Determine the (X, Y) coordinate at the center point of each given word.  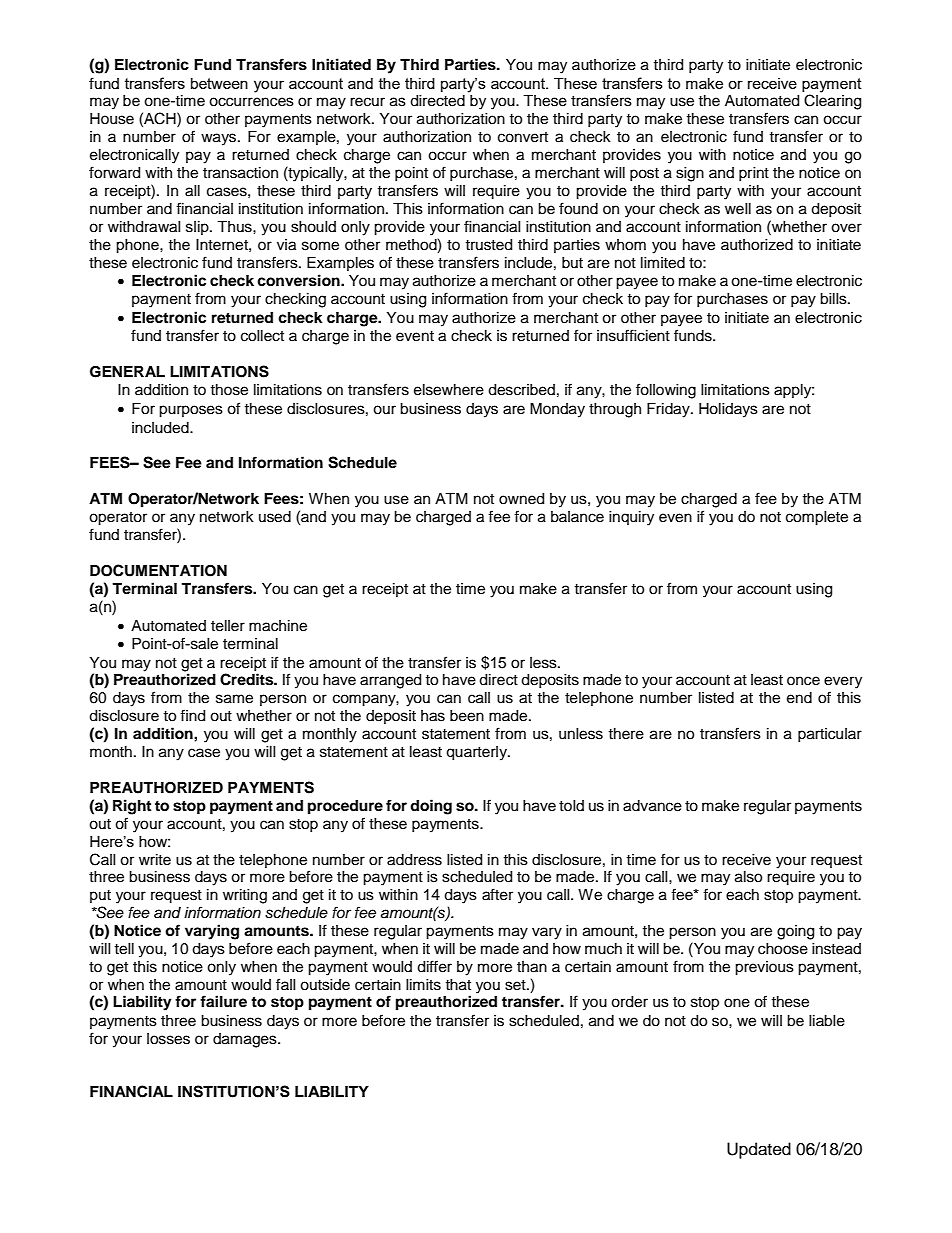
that (458, 985)
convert (523, 137)
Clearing (832, 101)
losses (168, 1039)
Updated (759, 1150)
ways (218, 139)
